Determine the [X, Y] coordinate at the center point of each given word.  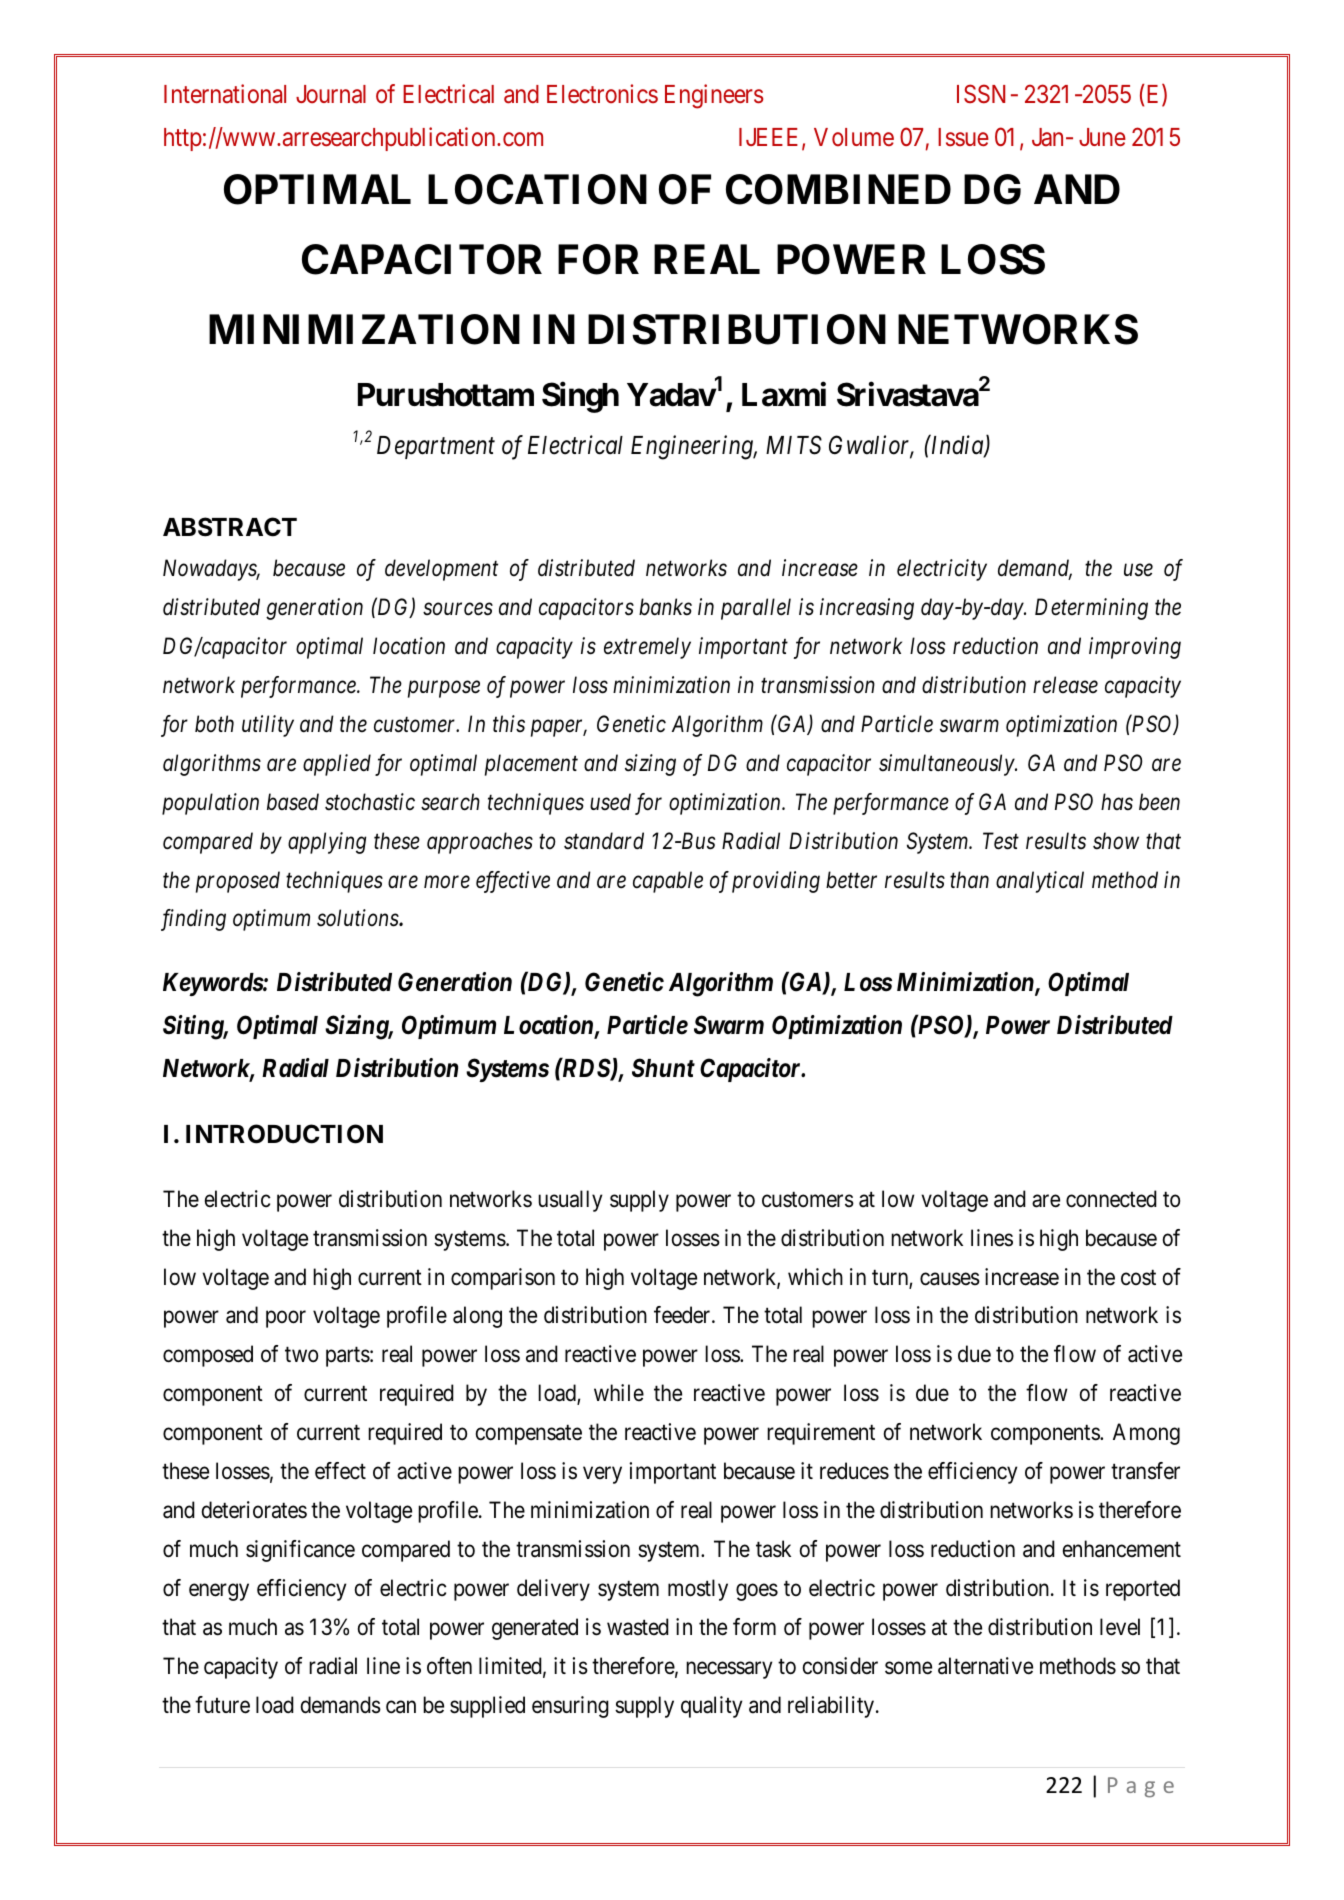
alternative [985, 1666]
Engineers [714, 96]
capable [668, 882]
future [222, 1705]
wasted [638, 1627]
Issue [963, 137]
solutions [358, 918]
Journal [331, 94]
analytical [1040, 882]
